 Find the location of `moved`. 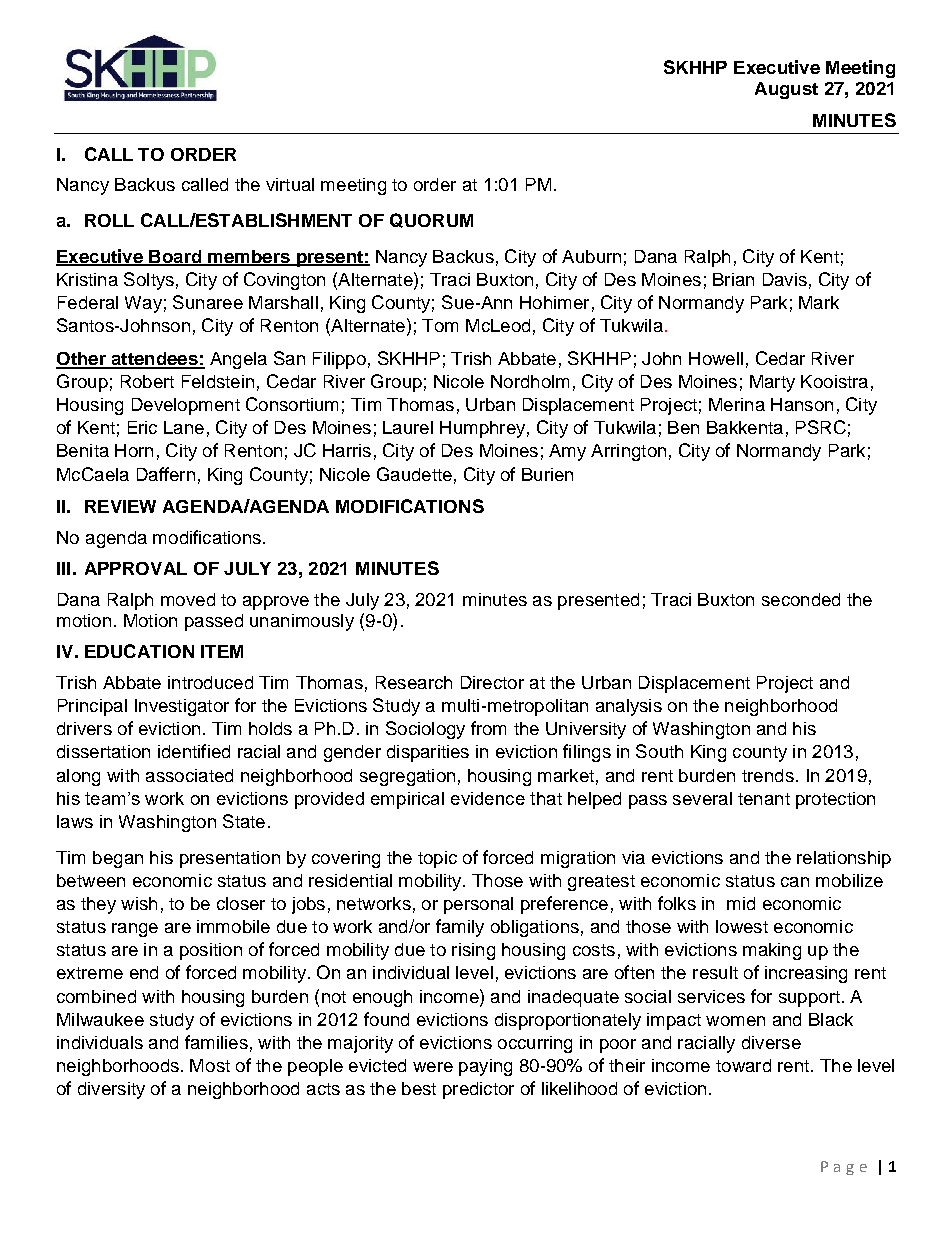

moved is located at coordinates (188, 599).
